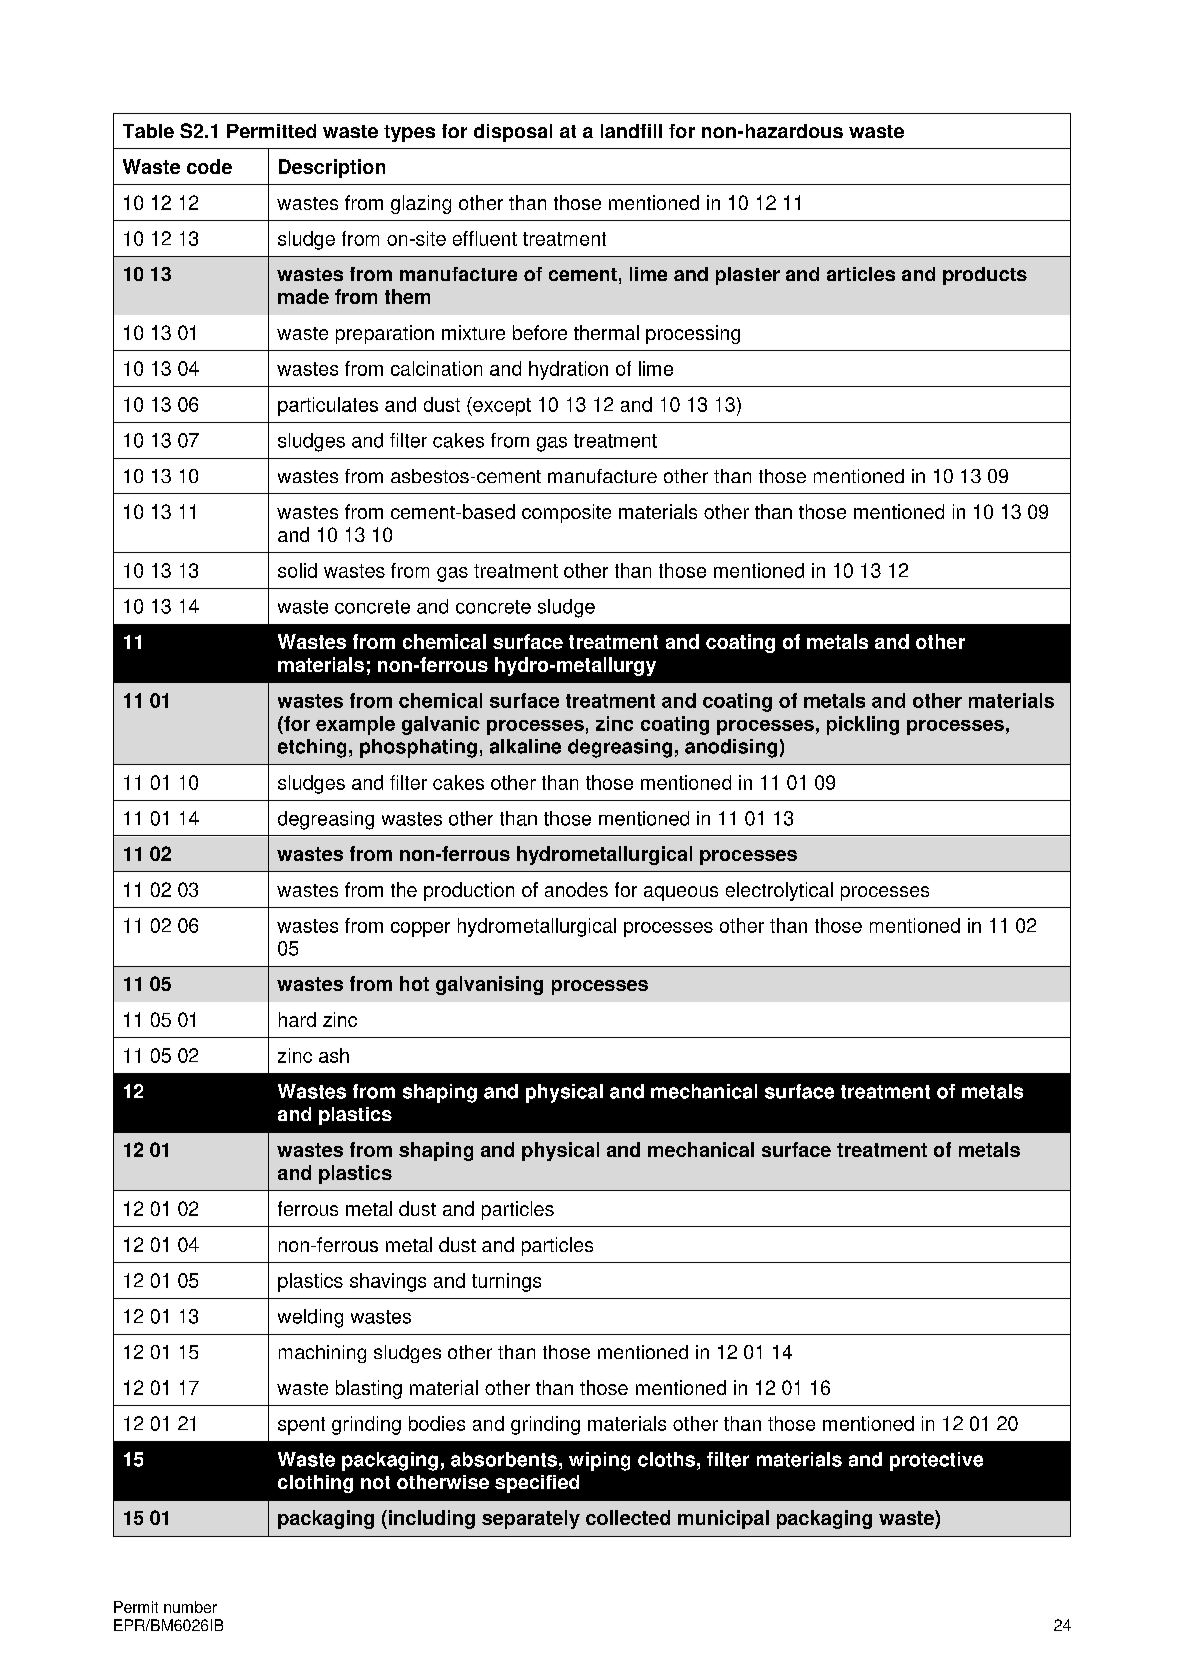 This screenshot has height=1674, width=1184. I want to click on products, so click(985, 276).
